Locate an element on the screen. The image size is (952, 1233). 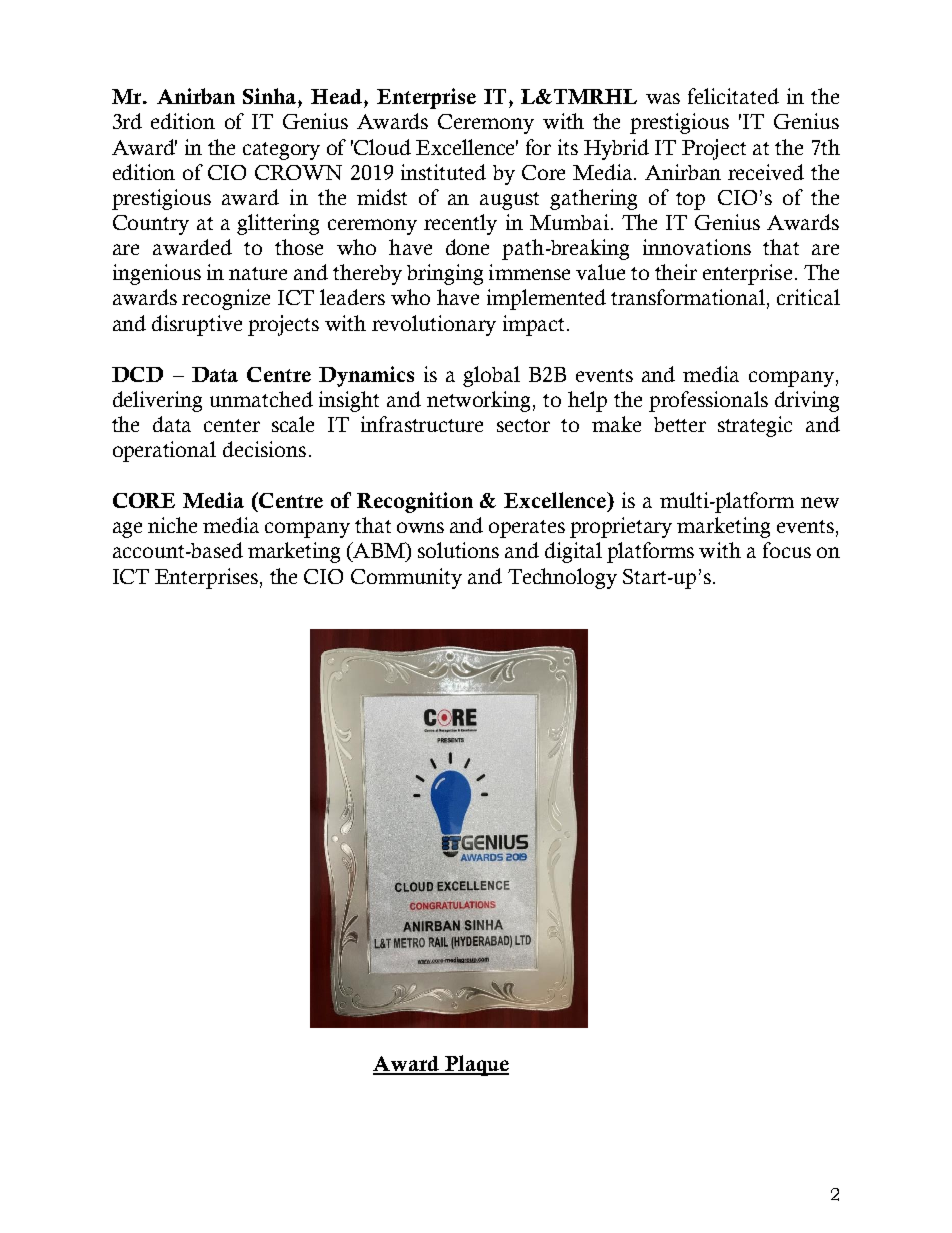
felicitated is located at coordinates (733, 96).
